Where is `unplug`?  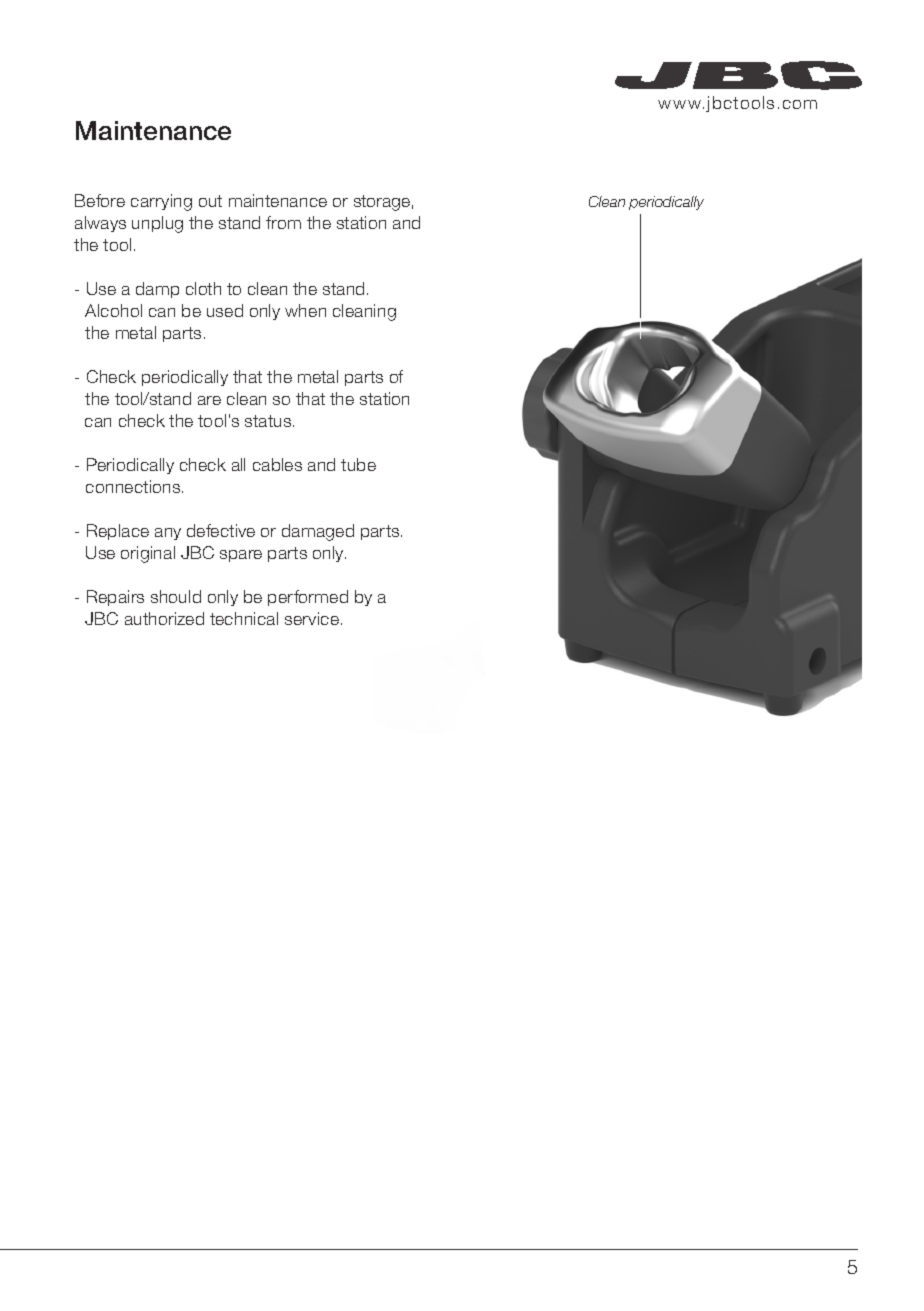 unplug is located at coordinates (157, 224).
